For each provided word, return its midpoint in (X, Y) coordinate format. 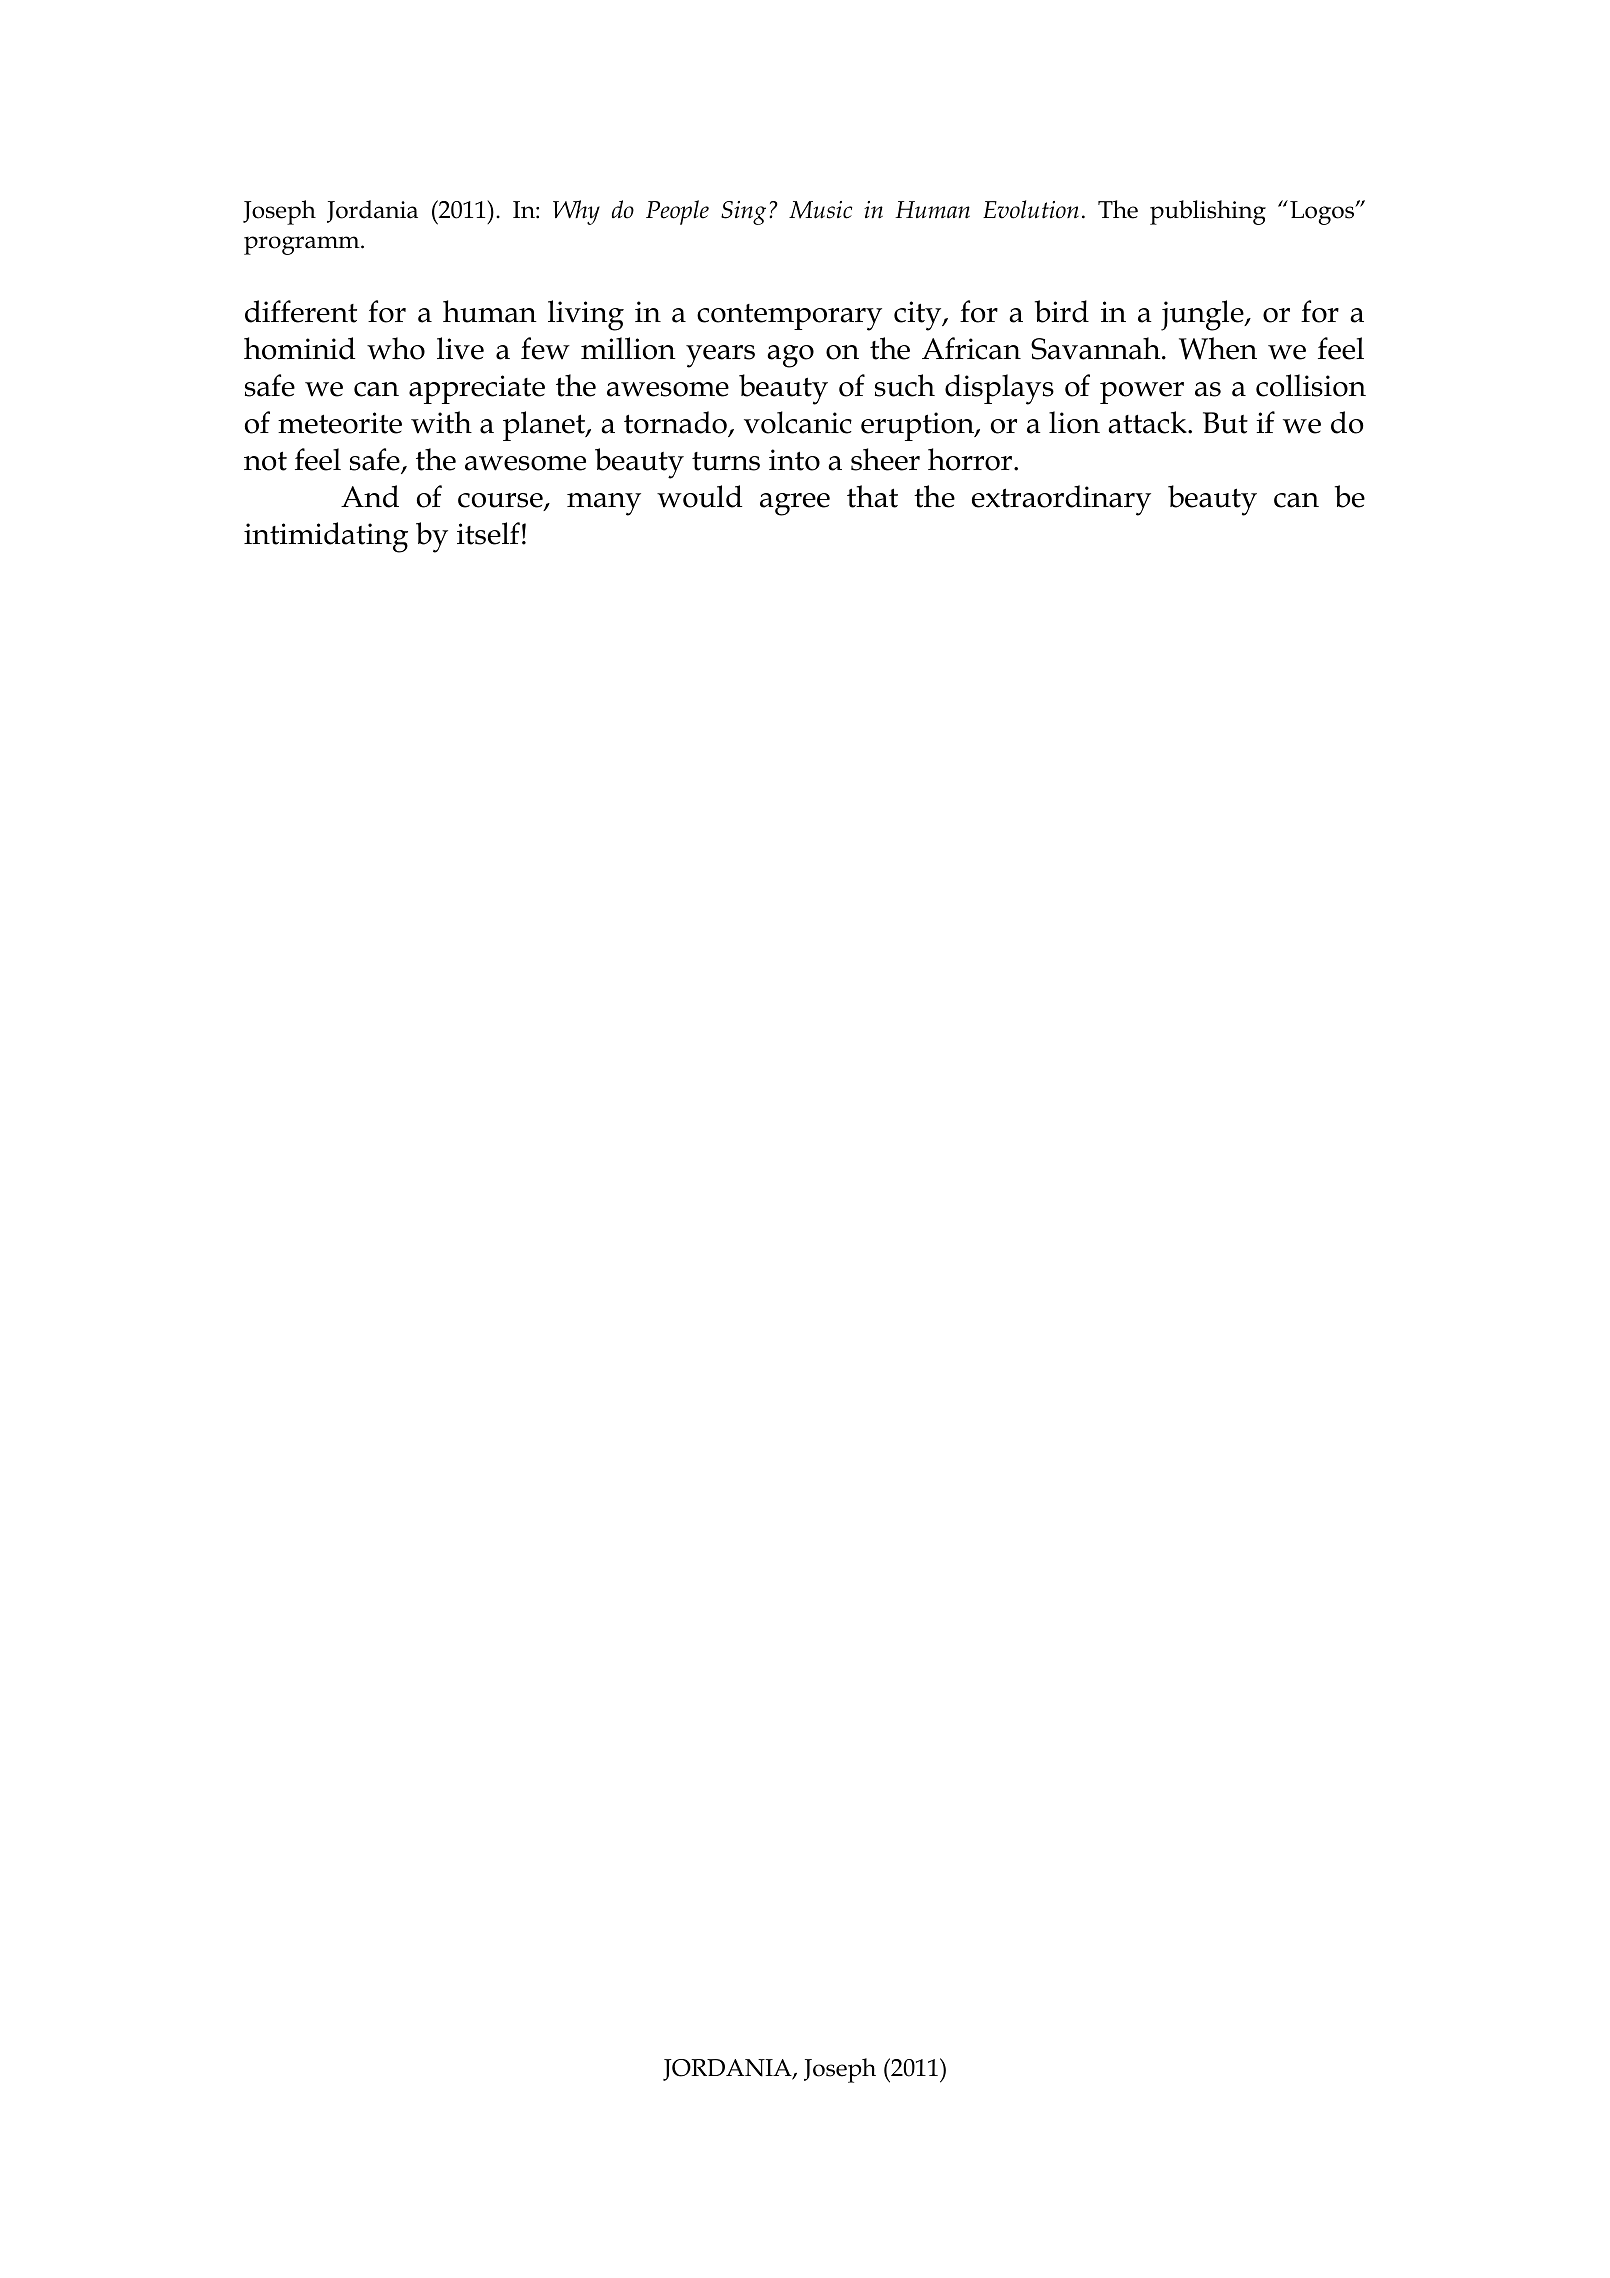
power (1142, 393)
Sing (743, 213)
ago (790, 356)
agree (795, 504)
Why (576, 212)
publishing (1208, 212)
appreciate (477, 389)
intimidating (326, 537)
